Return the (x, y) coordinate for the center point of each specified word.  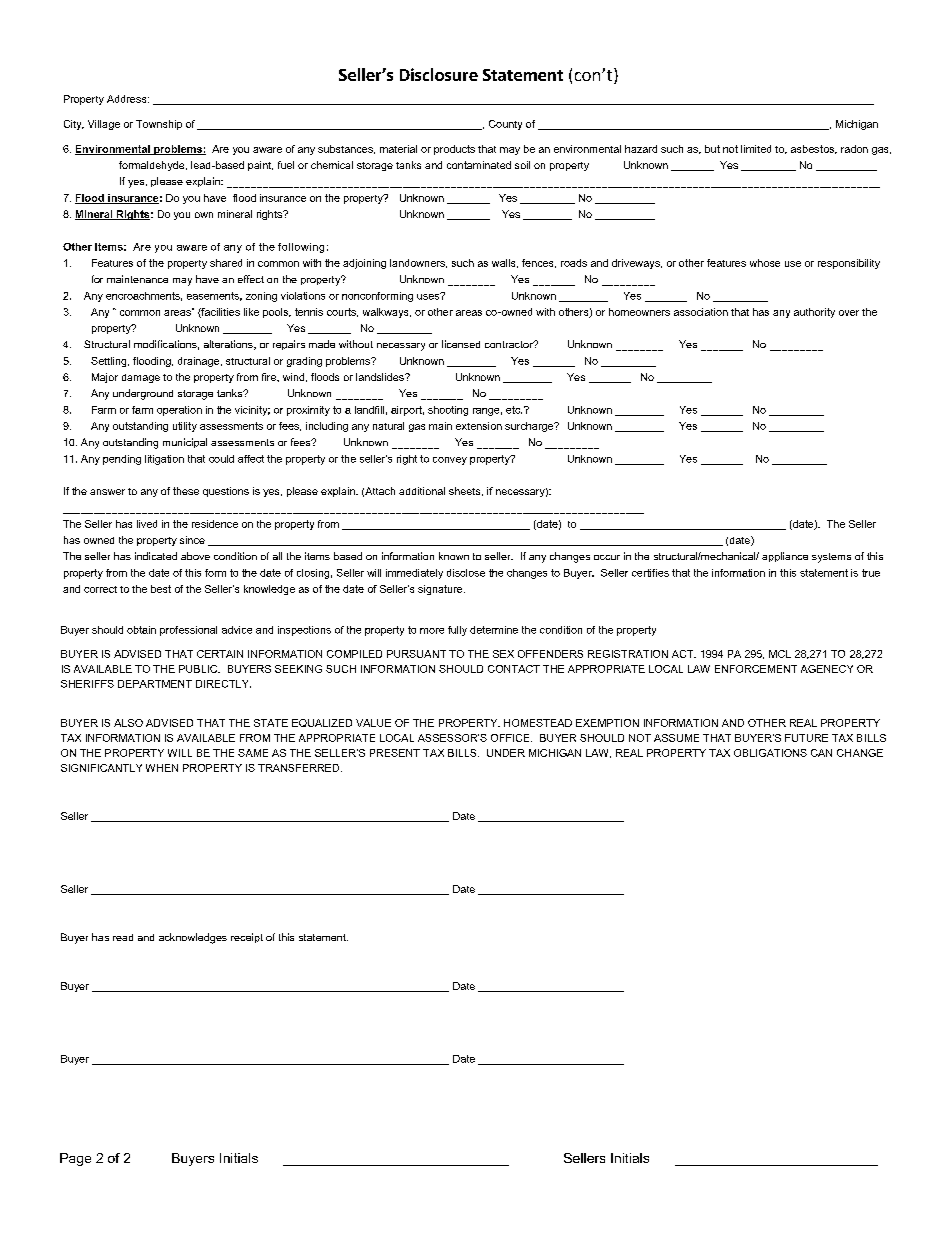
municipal (185, 443)
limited (756, 149)
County (505, 125)
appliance (785, 557)
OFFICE (511, 738)
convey (450, 461)
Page (75, 1159)
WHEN (162, 768)
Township (159, 125)
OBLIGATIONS (770, 753)
